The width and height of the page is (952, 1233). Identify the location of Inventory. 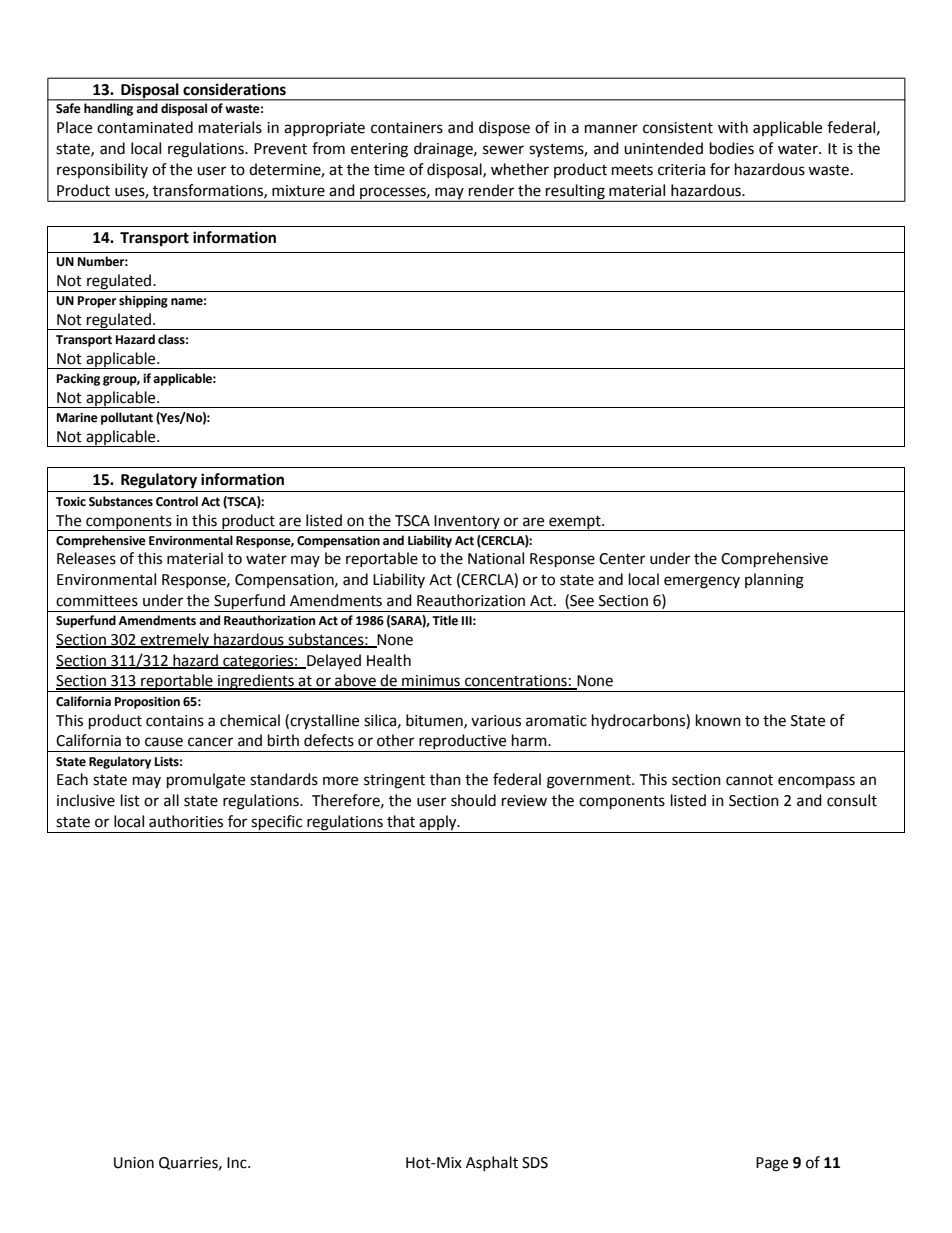
(467, 523).
